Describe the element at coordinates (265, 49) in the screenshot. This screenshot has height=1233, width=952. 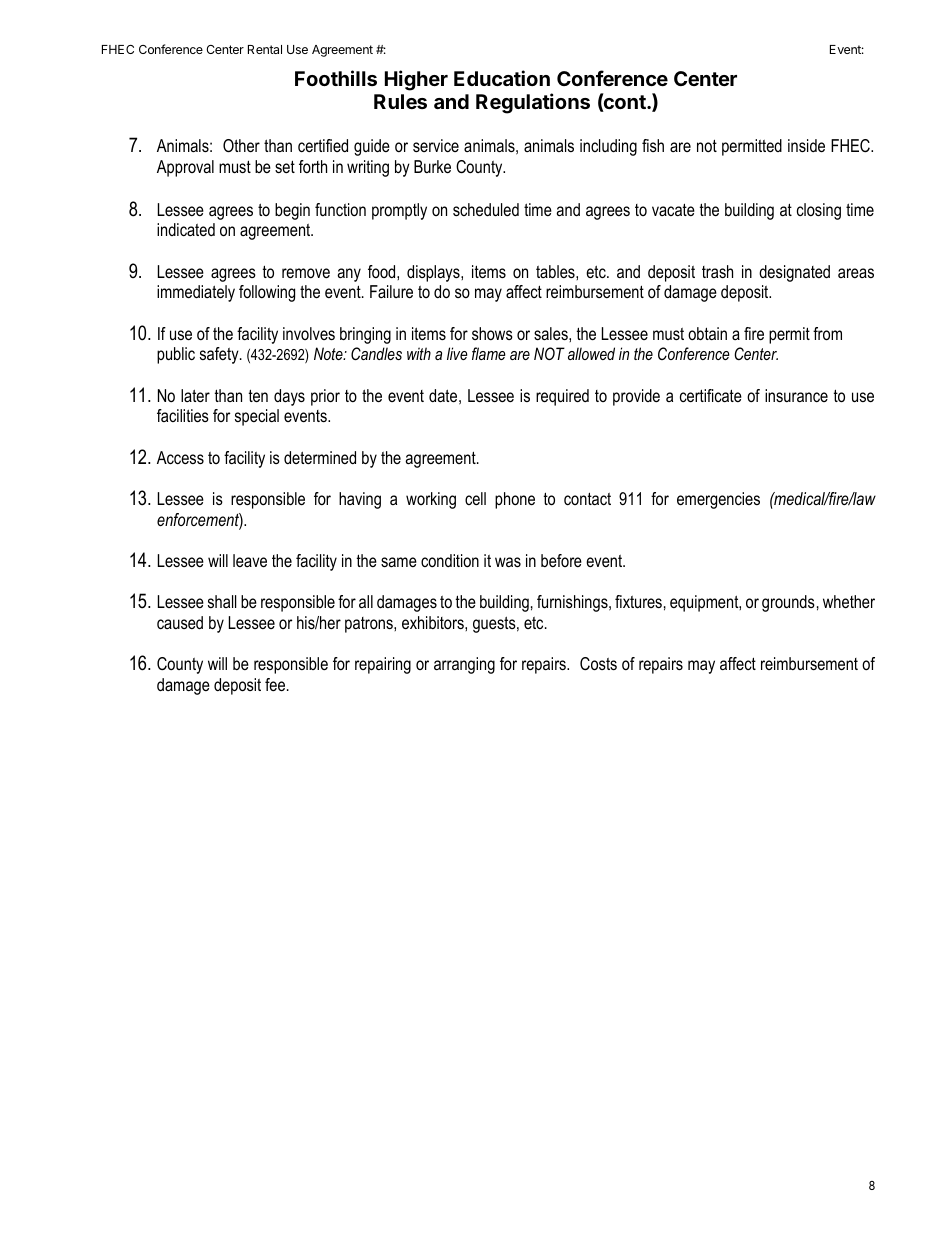
I see `Rental` at that location.
